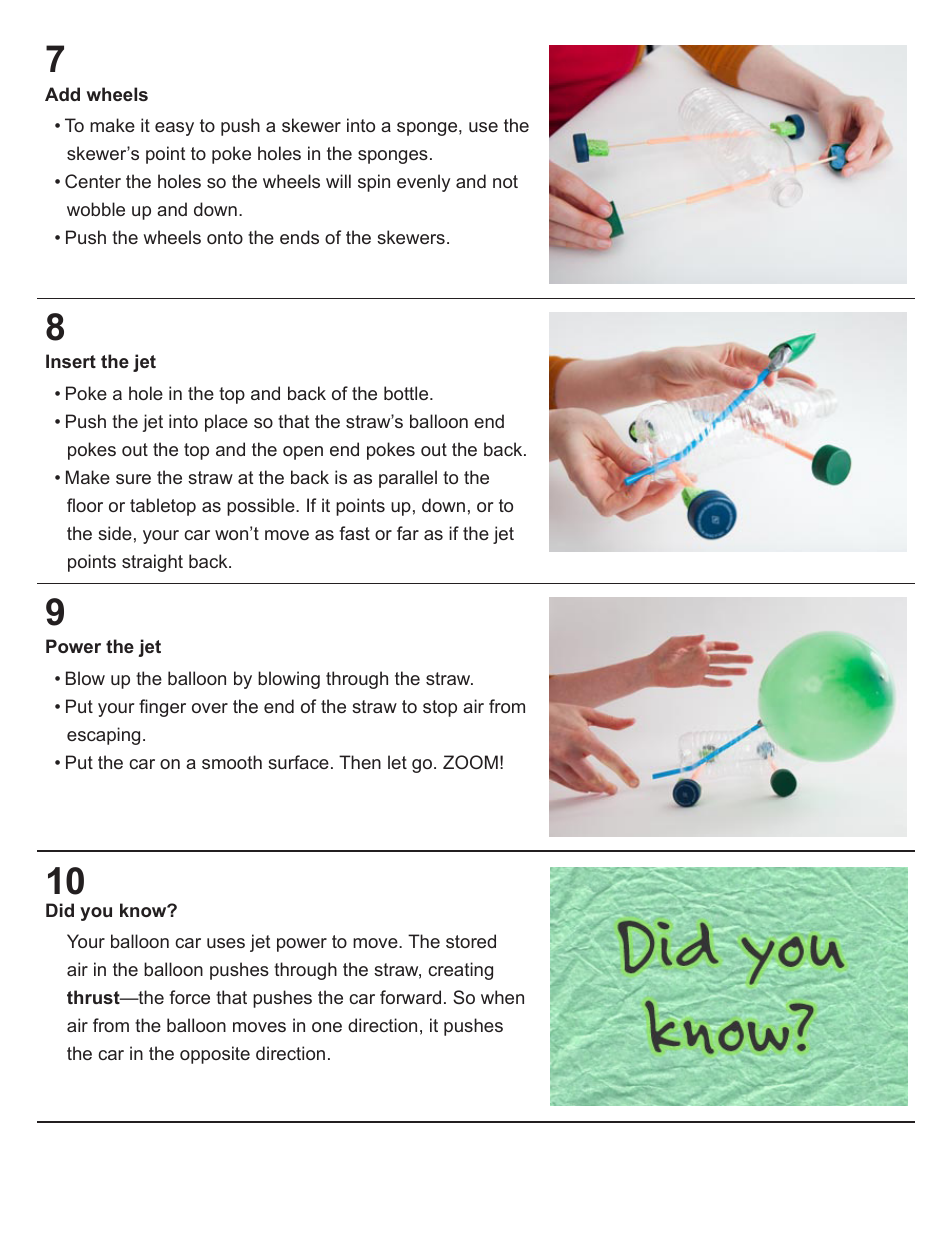  I want to click on evenly, so click(423, 183).
